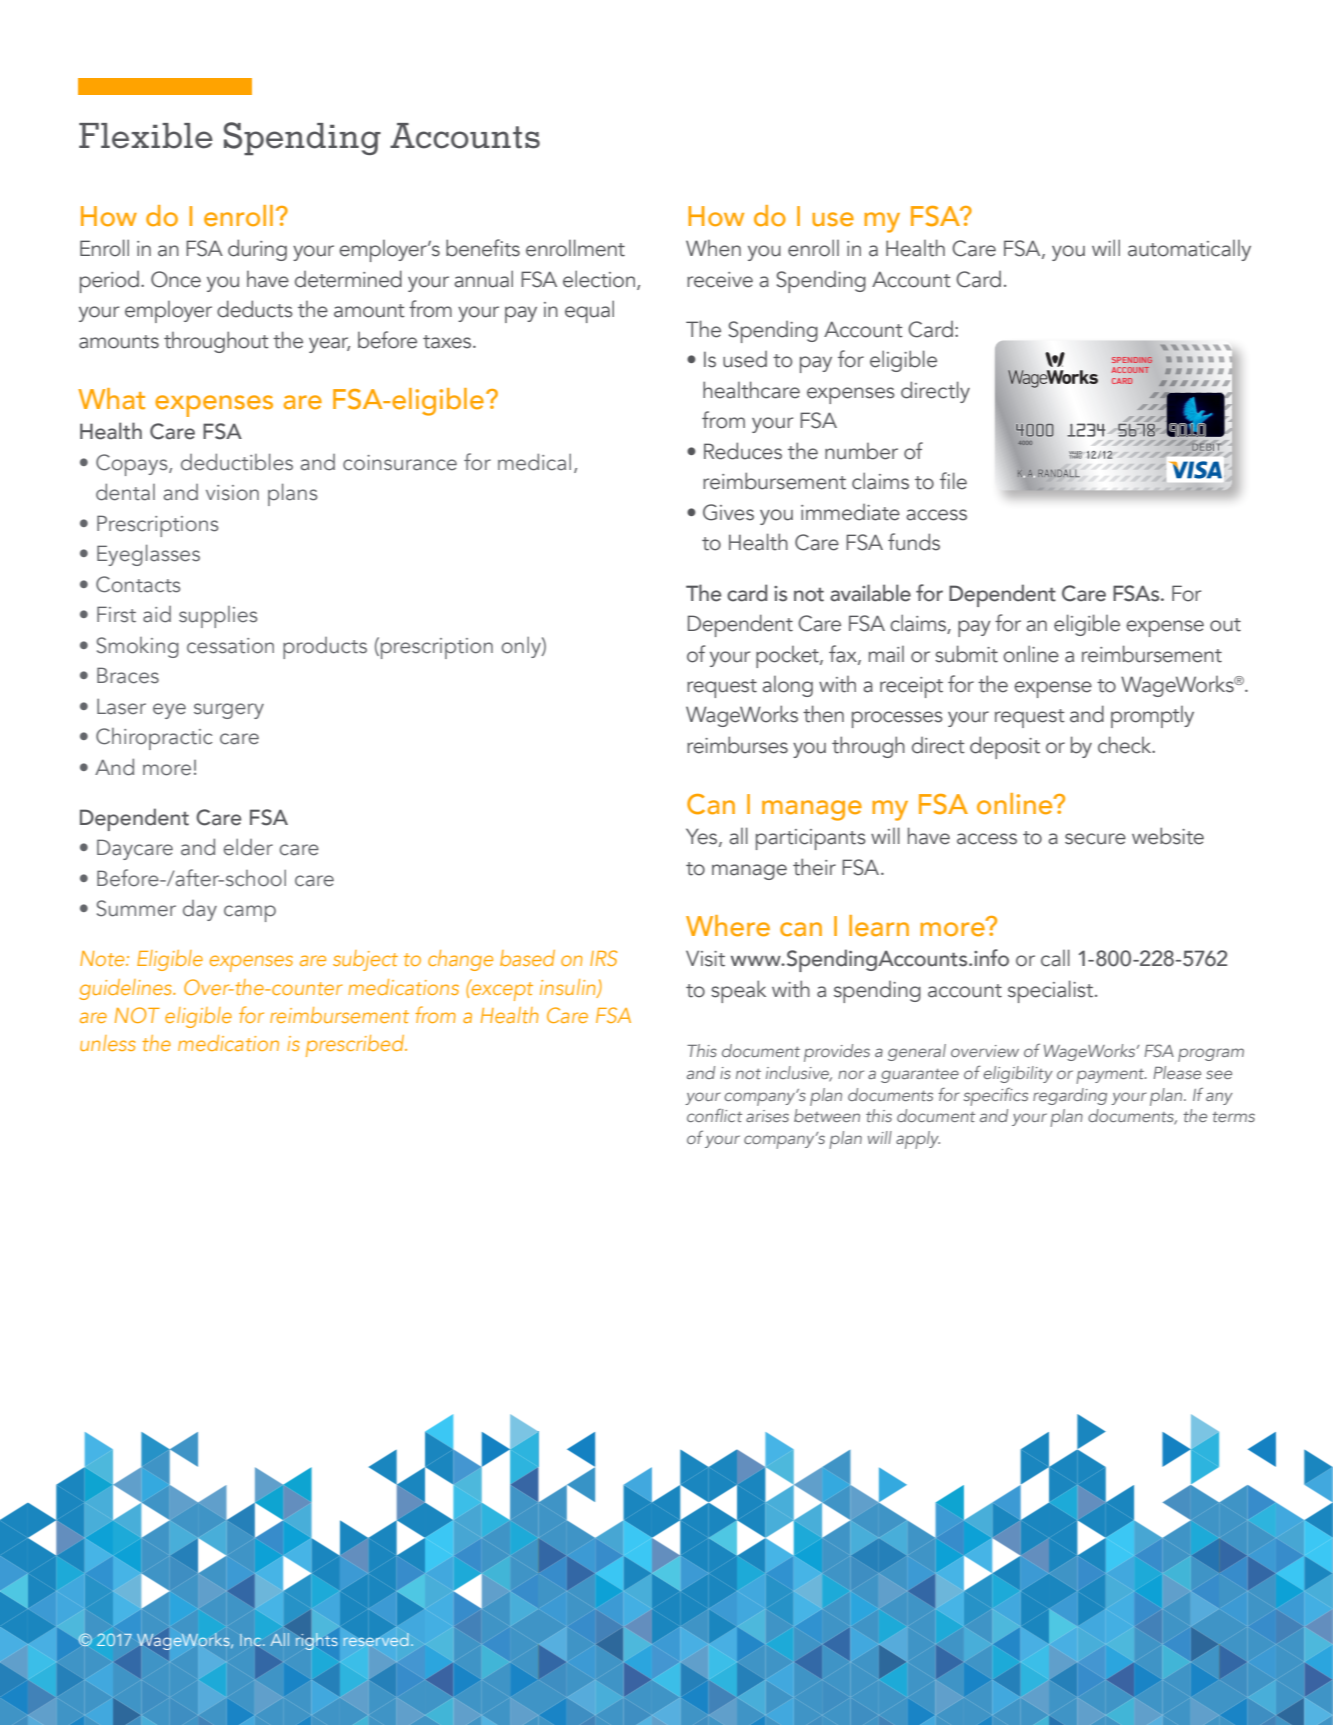  I want to click on cessation, so click(230, 646).
